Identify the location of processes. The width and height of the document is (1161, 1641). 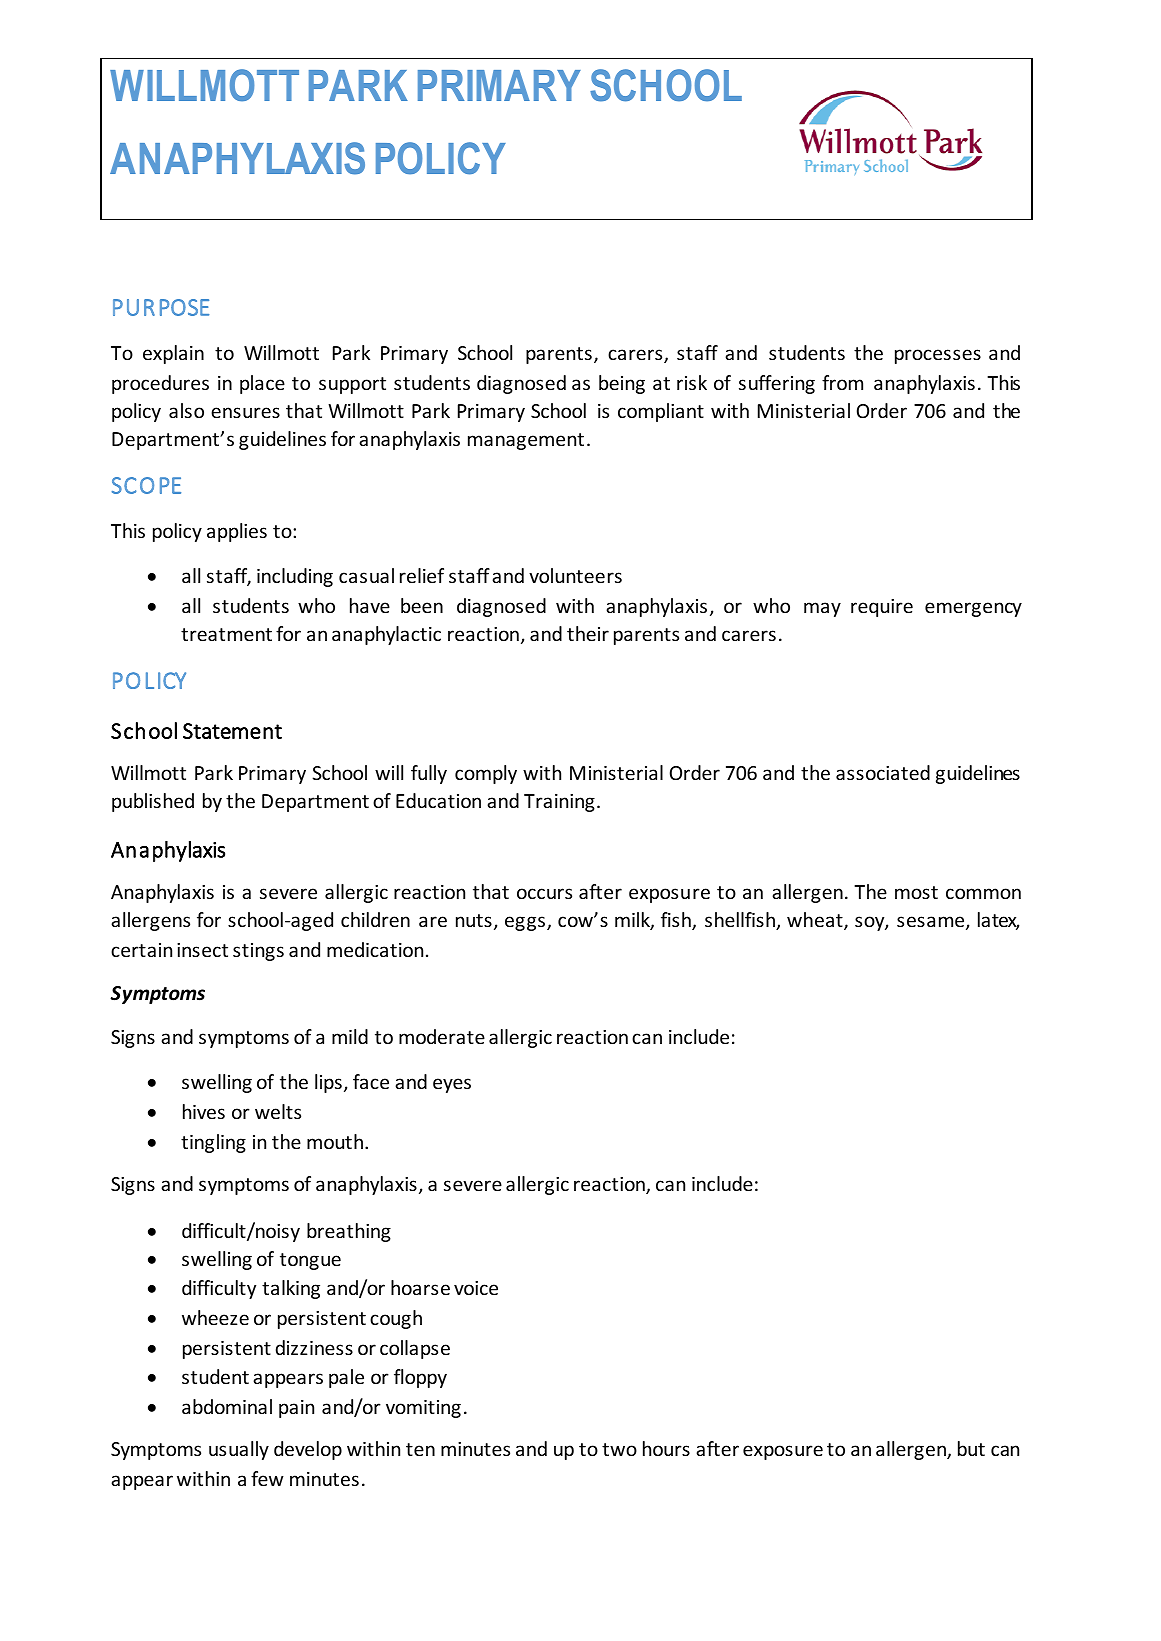
(938, 356).
